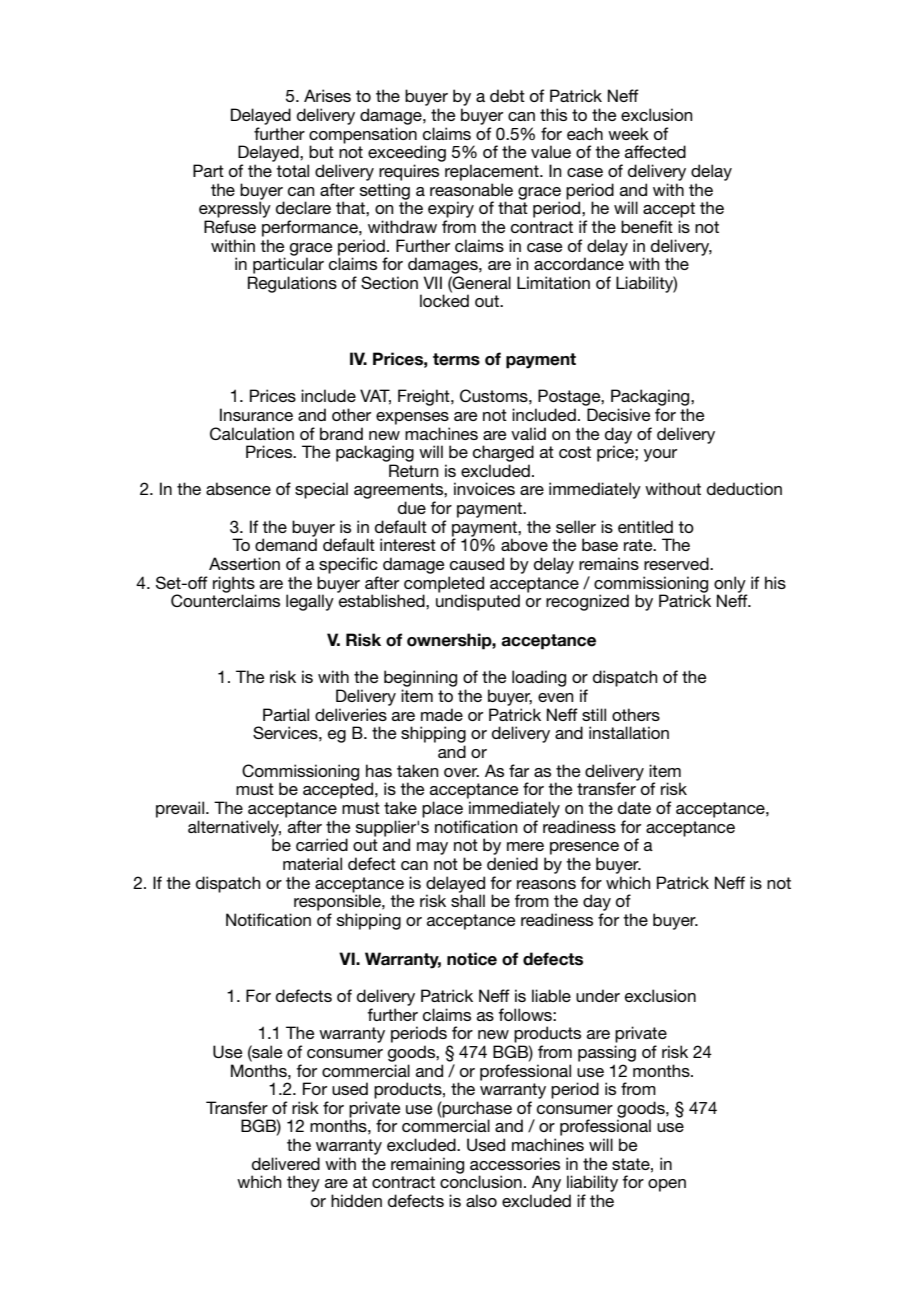 Image resolution: width=924 pixels, height=1308 pixels. I want to click on total, so click(292, 170).
